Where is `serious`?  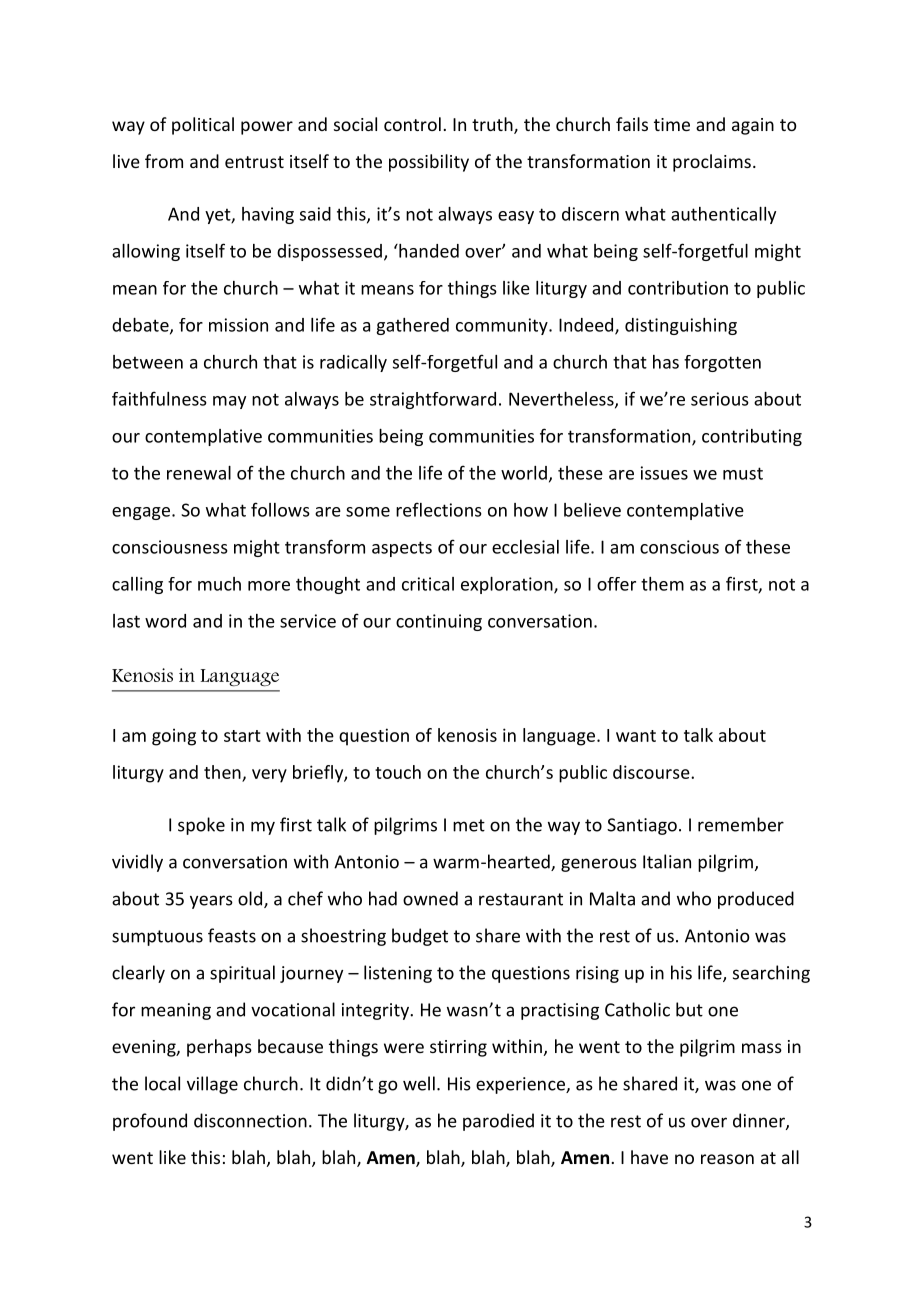
serious is located at coordinates (720, 399).
